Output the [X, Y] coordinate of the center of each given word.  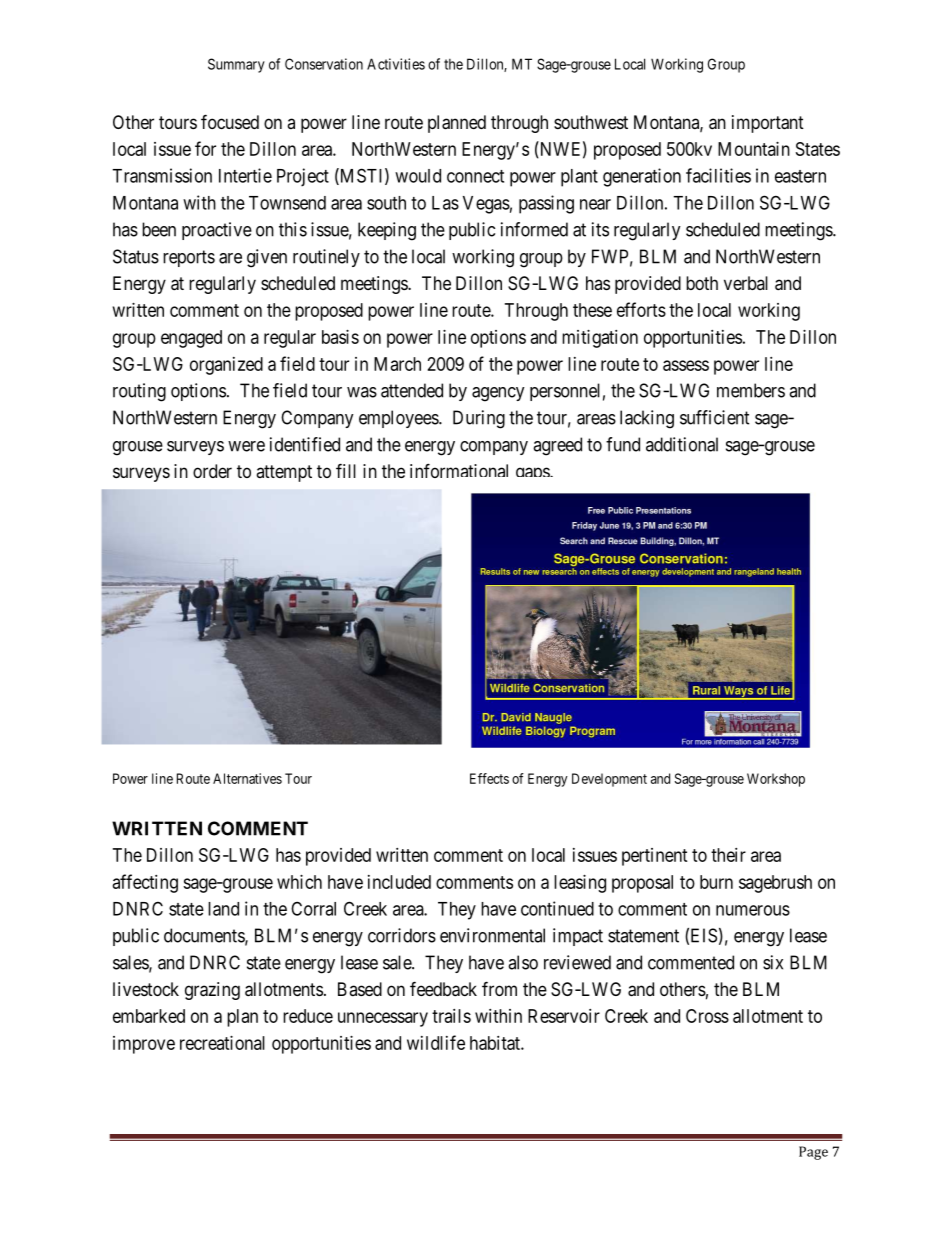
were [246, 446]
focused [230, 121]
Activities [396, 64]
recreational [222, 1043]
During [479, 419]
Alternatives [247, 778]
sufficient [714, 417]
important [768, 124]
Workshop [776, 780]
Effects [489, 778]
